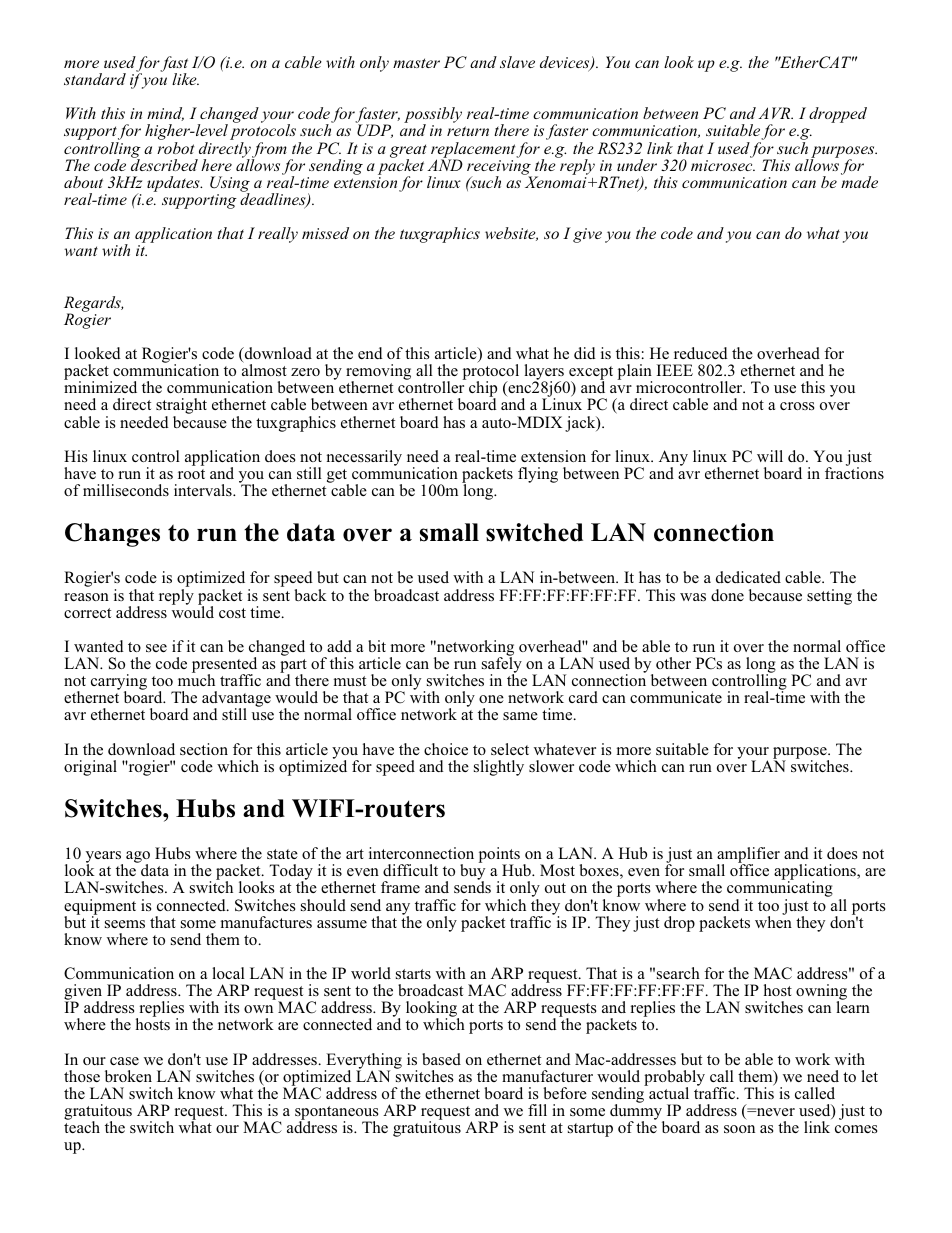 The height and width of the document is (1233, 952). I want to click on cost, so click(232, 613).
